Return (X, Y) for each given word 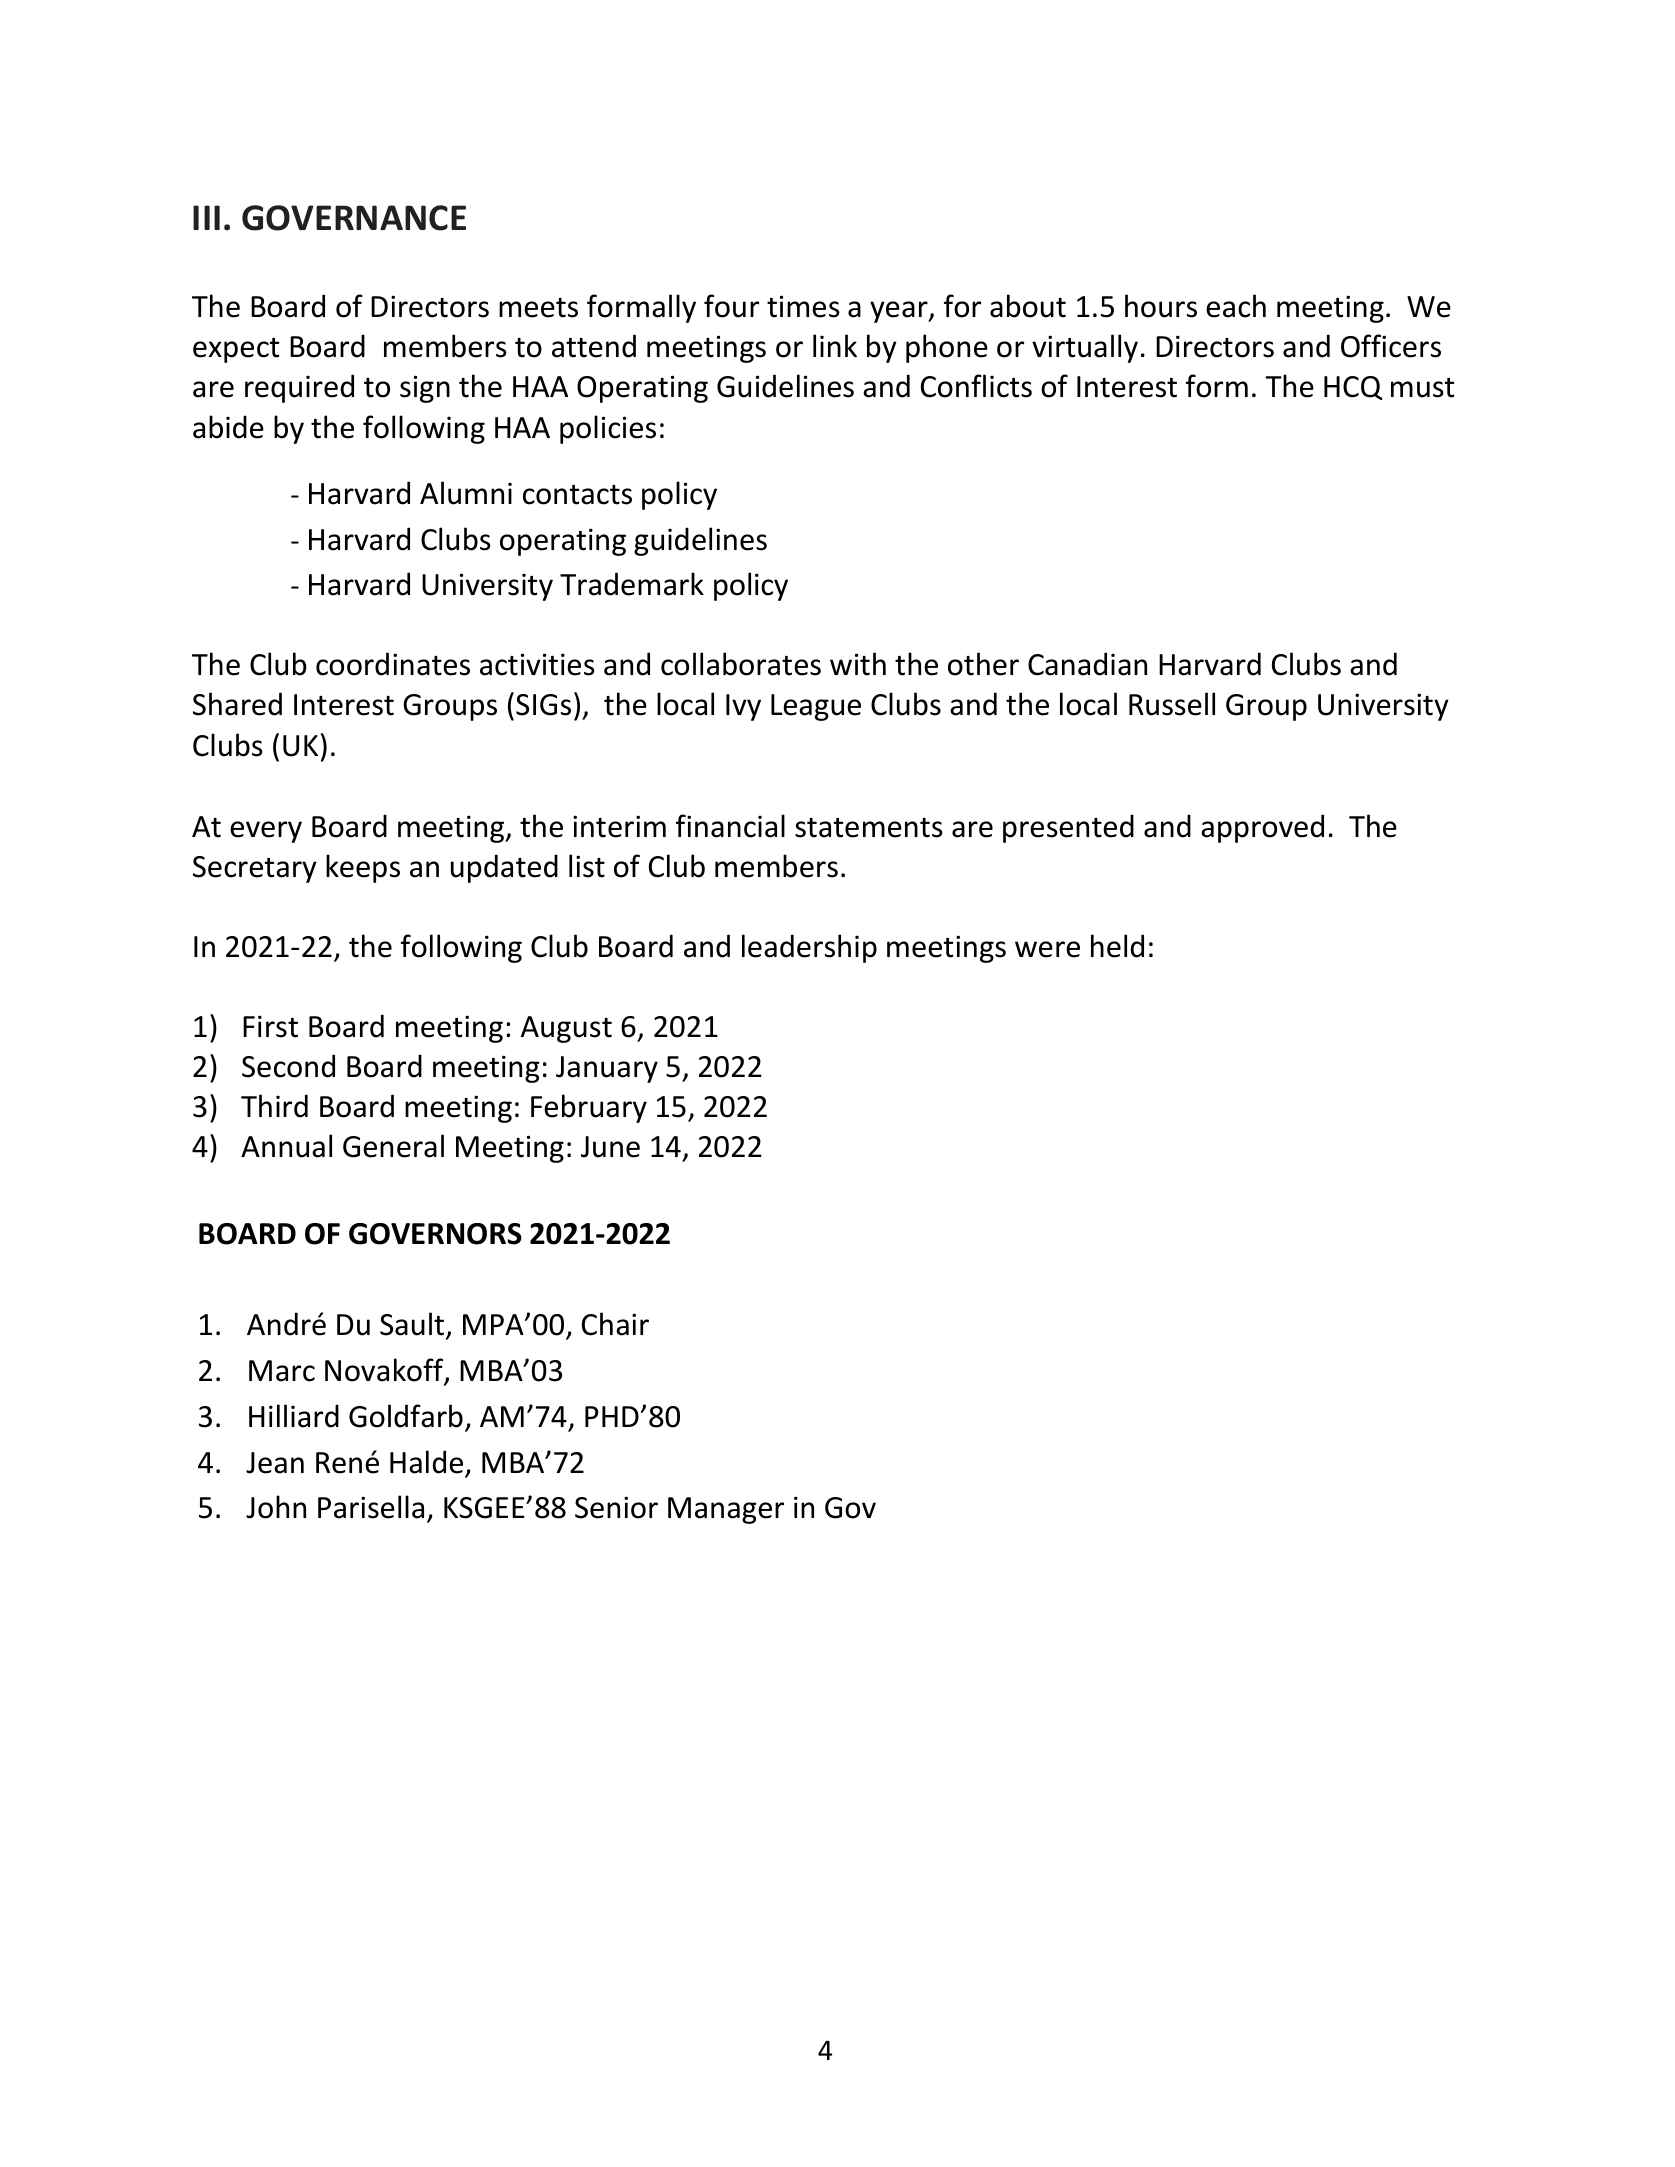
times (803, 306)
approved (1262, 828)
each (1236, 306)
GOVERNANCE (354, 218)
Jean (275, 1463)
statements (869, 828)
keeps (363, 868)
